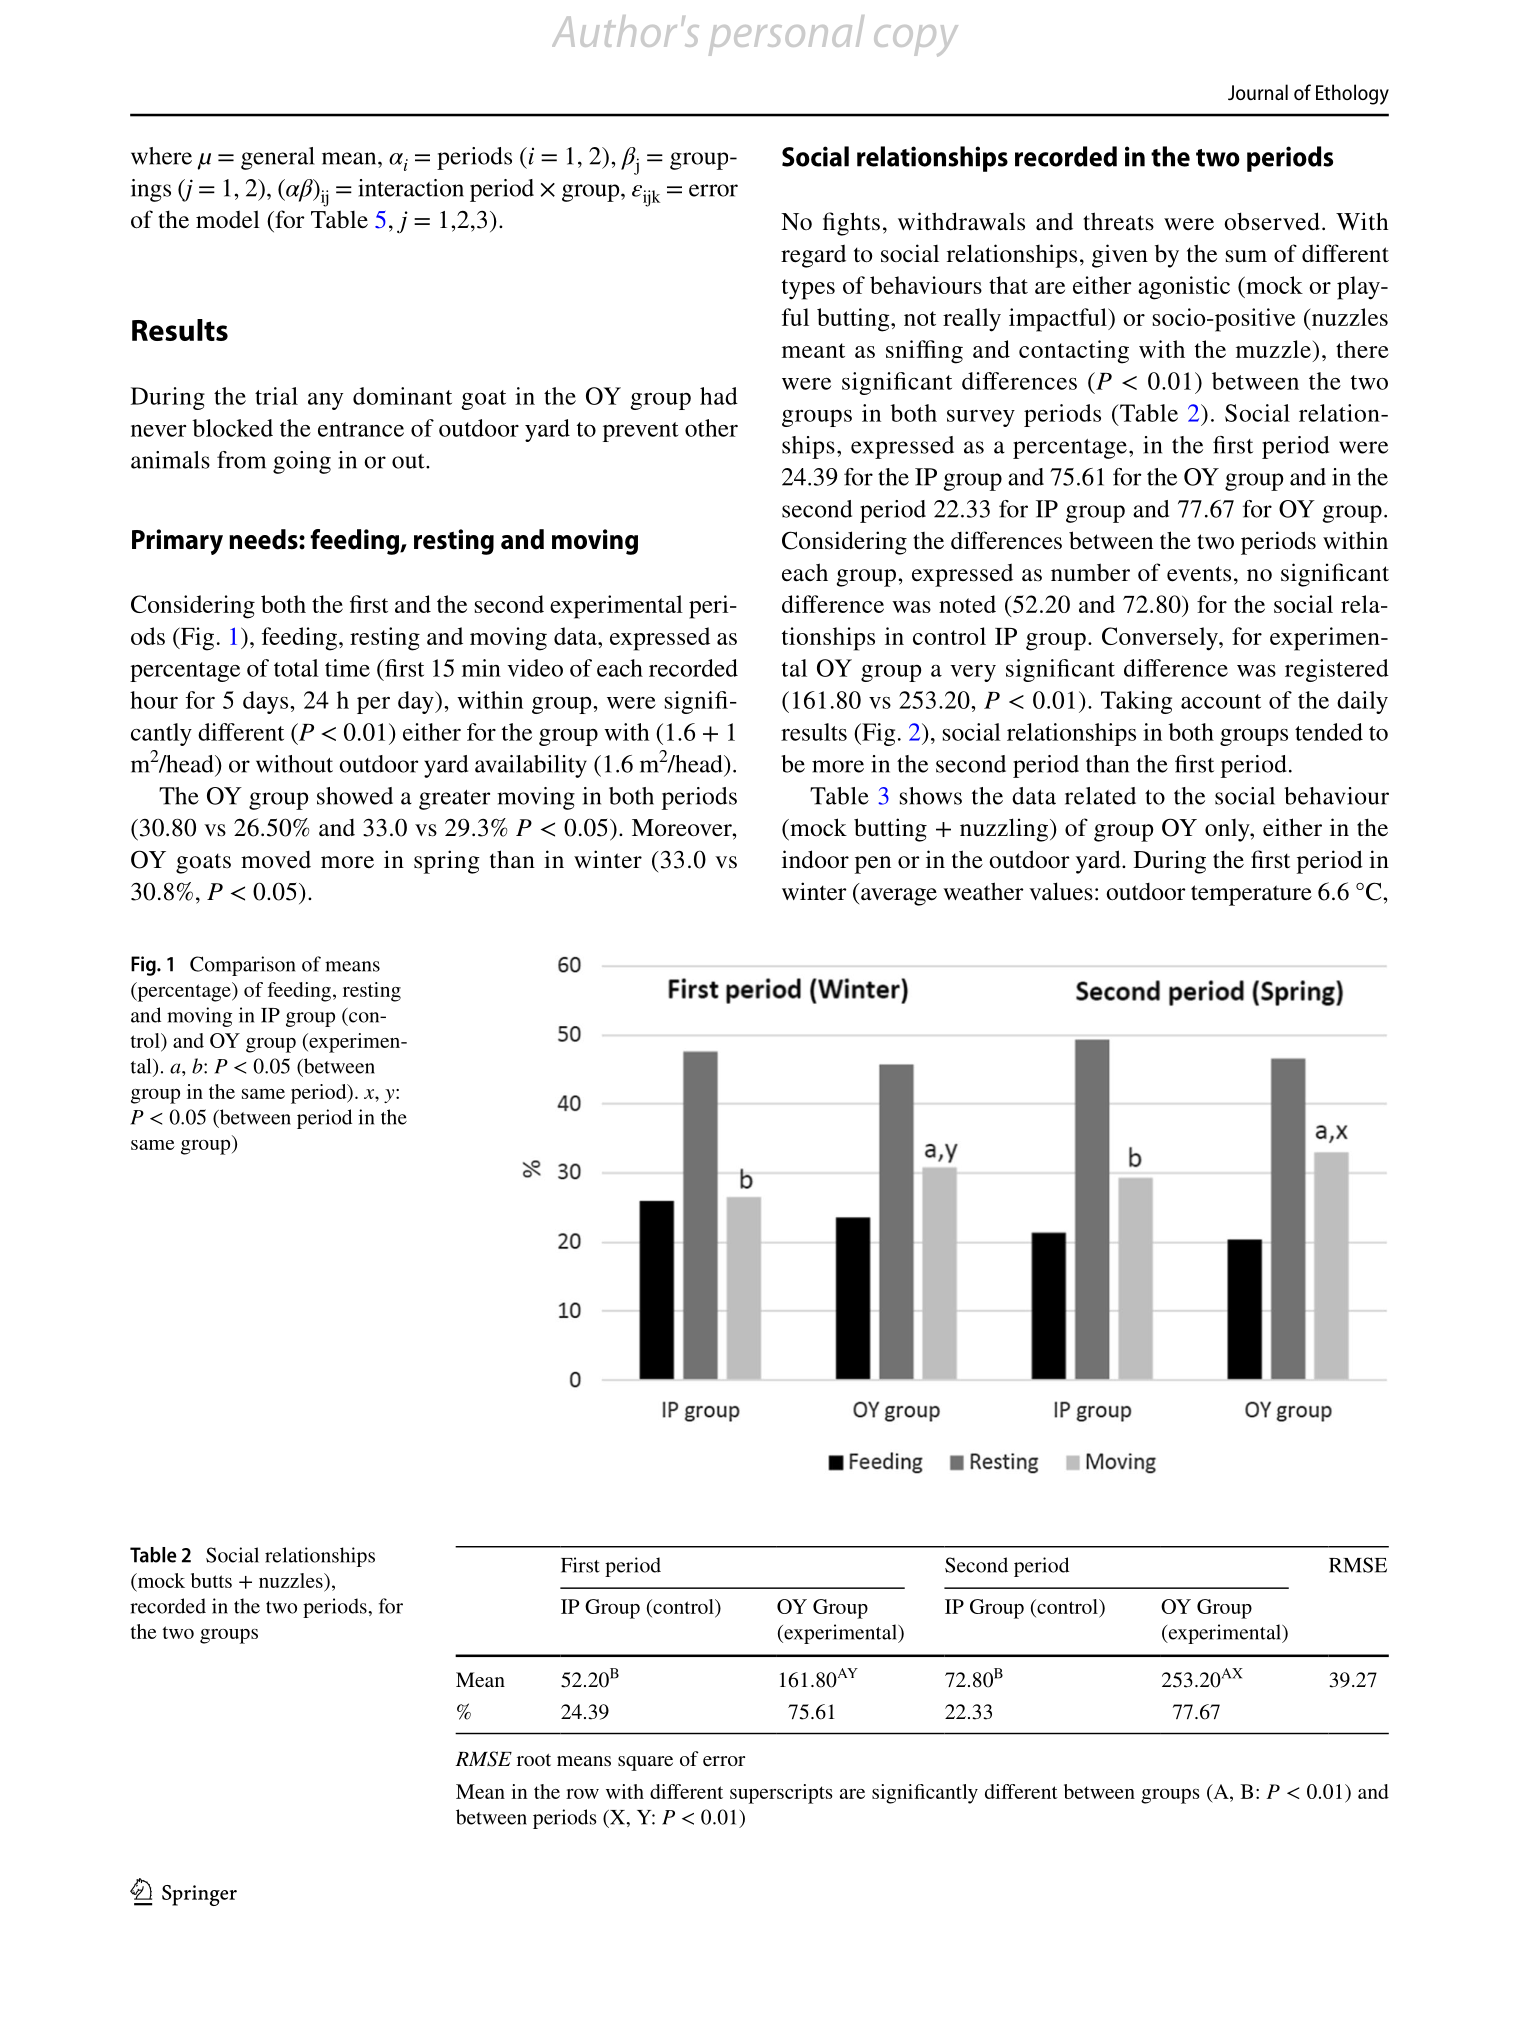  I want to click on indoor, so click(815, 859).
